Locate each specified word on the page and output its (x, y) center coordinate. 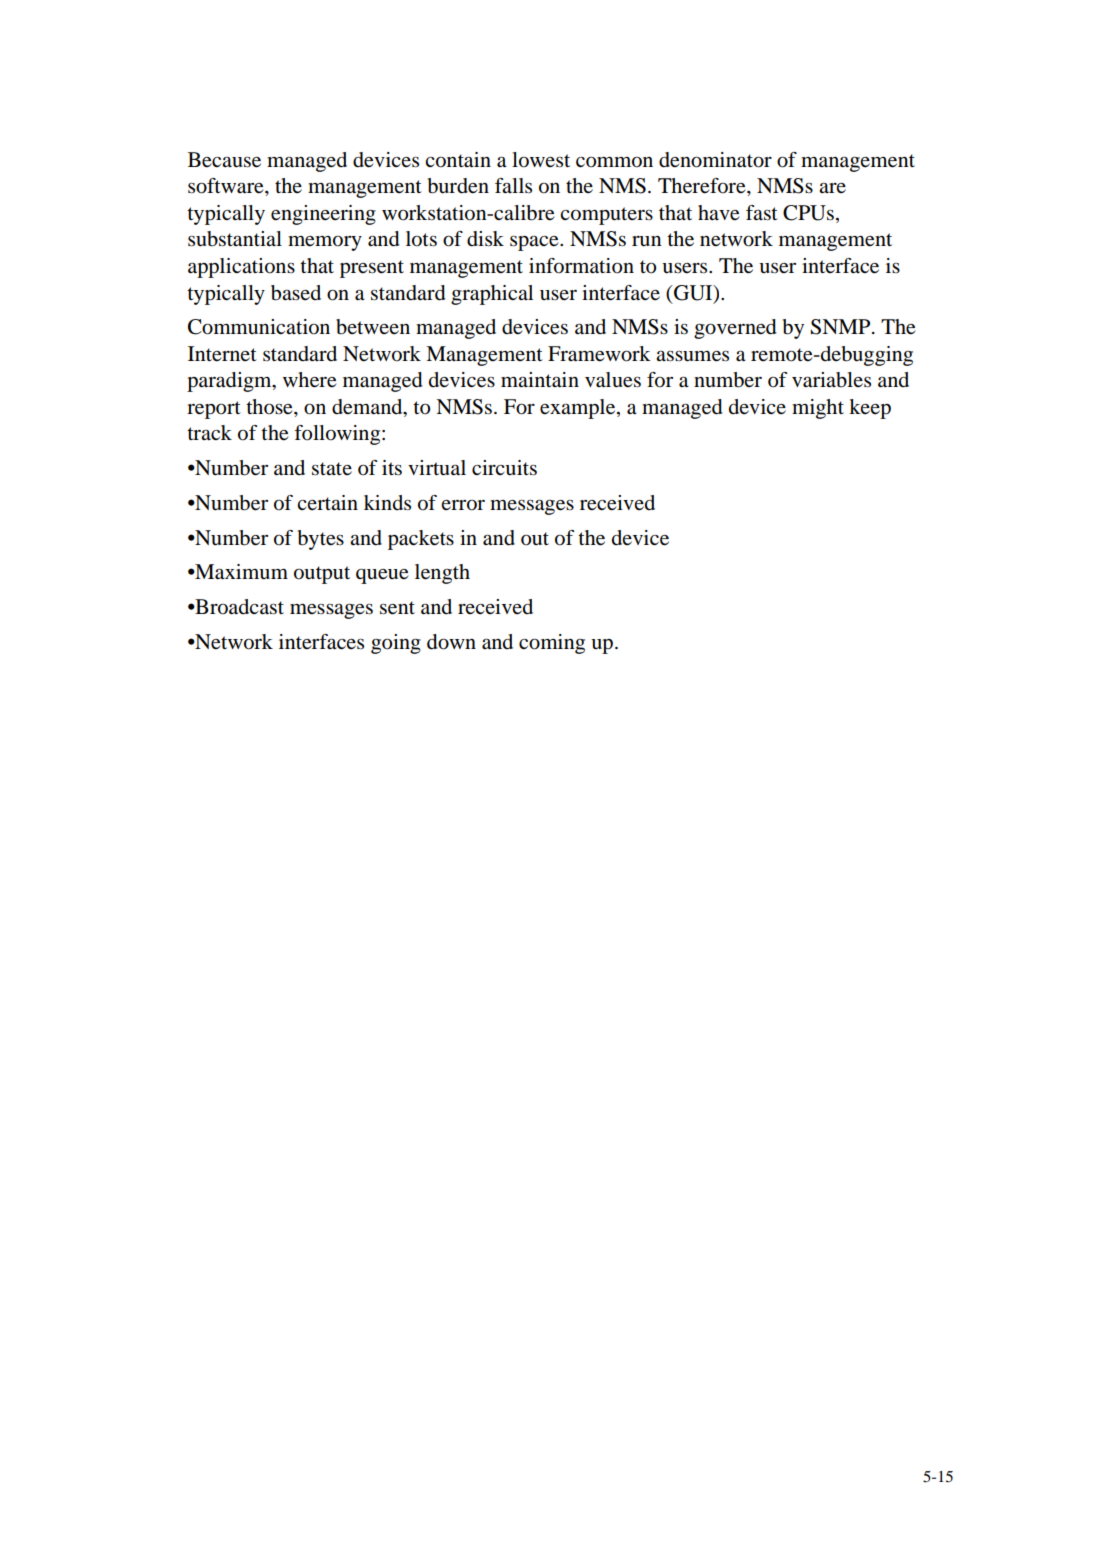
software (227, 186)
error (463, 505)
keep (870, 409)
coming (552, 644)
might (818, 409)
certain (327, 502)
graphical (492, 295)
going (396, 644)
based (296, 293)
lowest (541, 160)
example (579, 409)
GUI (693, 293)
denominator (715, 160)
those (270, 407)
